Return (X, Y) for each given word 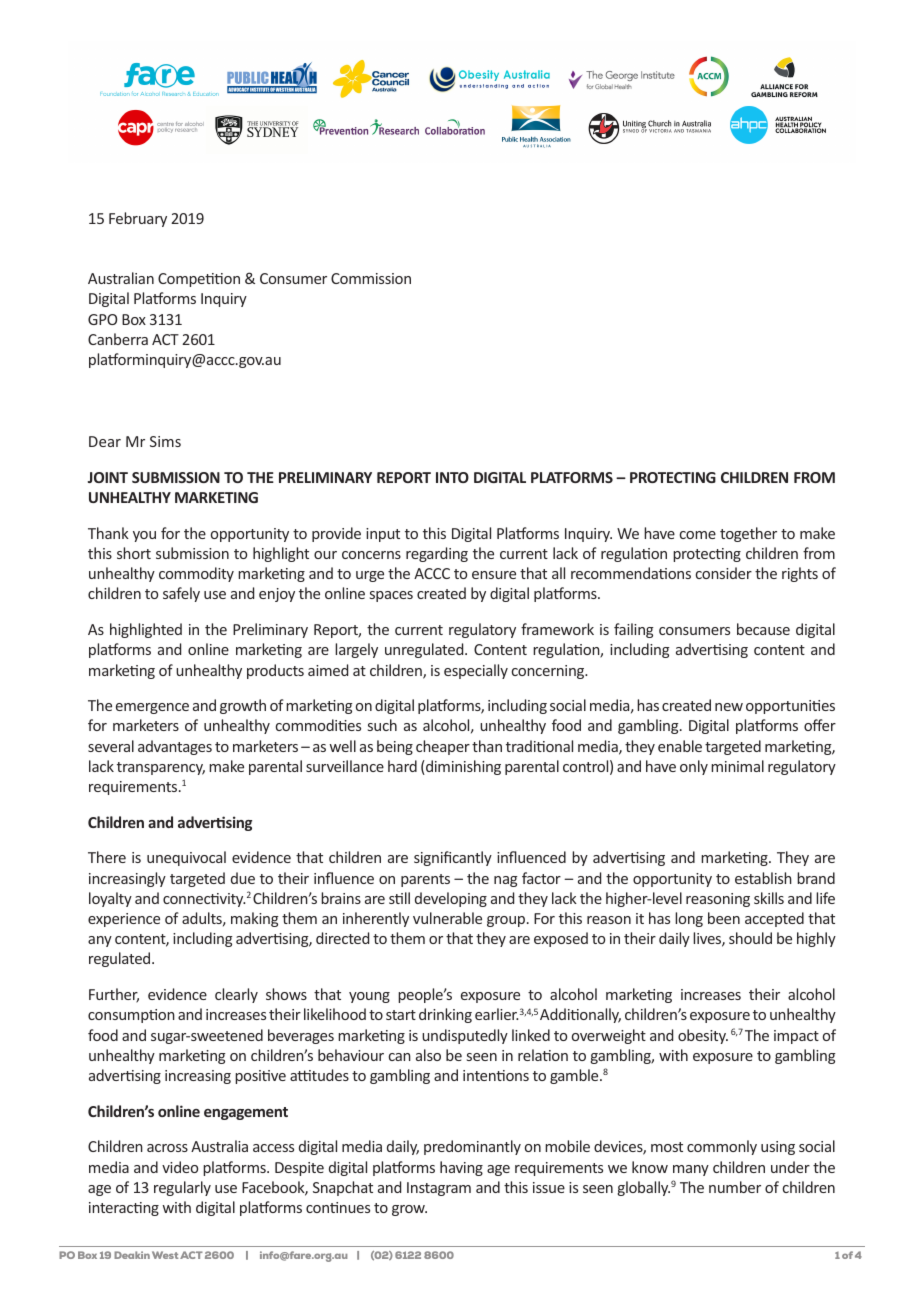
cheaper (443, 747)
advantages (175, 747)
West (165, 1255)
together (748, 534)
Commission (371, 278)
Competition (199, 280)
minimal (737, 766)
